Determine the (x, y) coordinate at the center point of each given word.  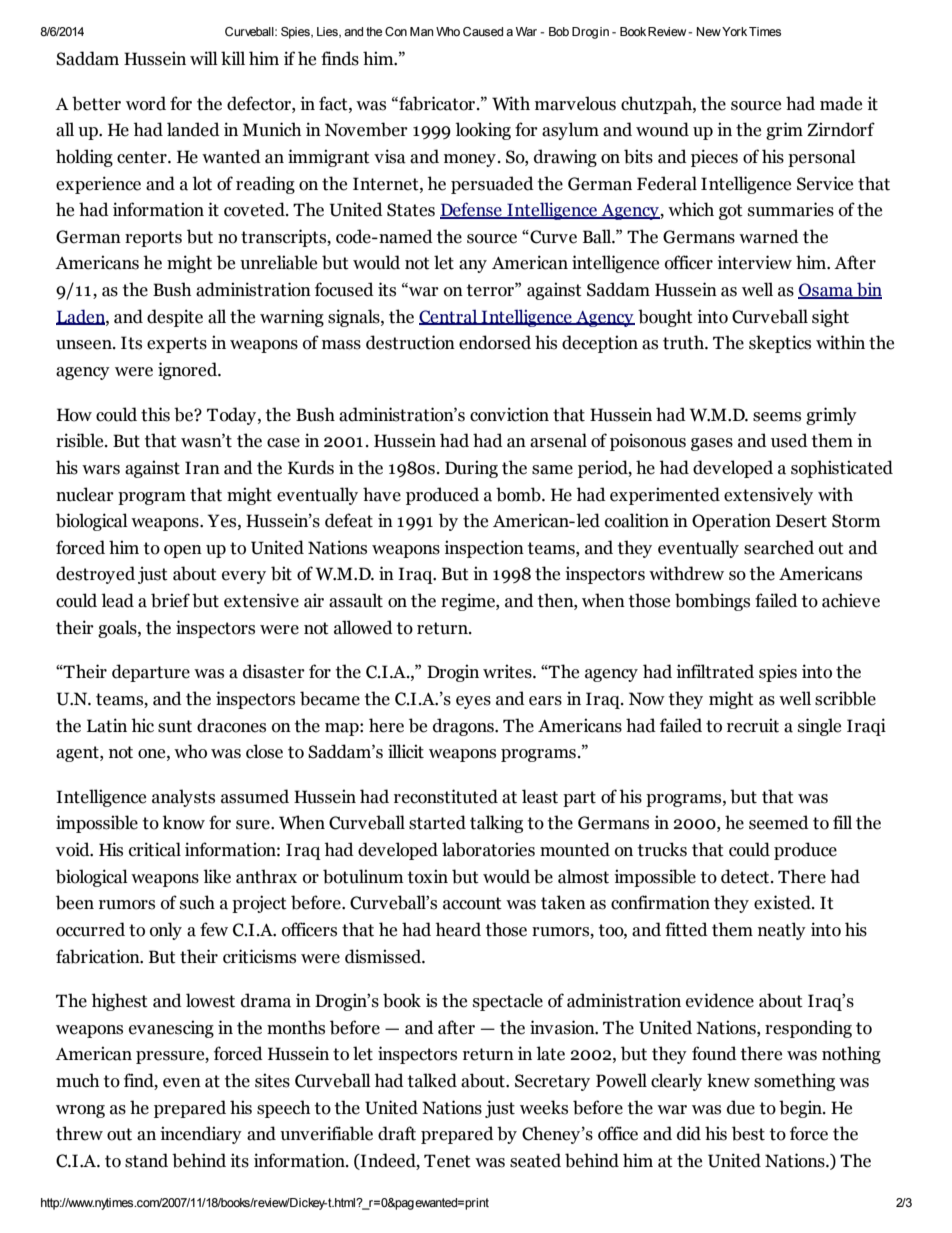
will (204, 58)
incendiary (201, 1135)
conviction (509, 414)
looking (483, 131)
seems (777, 417)
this (155, 414)
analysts (183, 798)
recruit (753, 725)
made (841, 103)
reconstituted (446, 796)
